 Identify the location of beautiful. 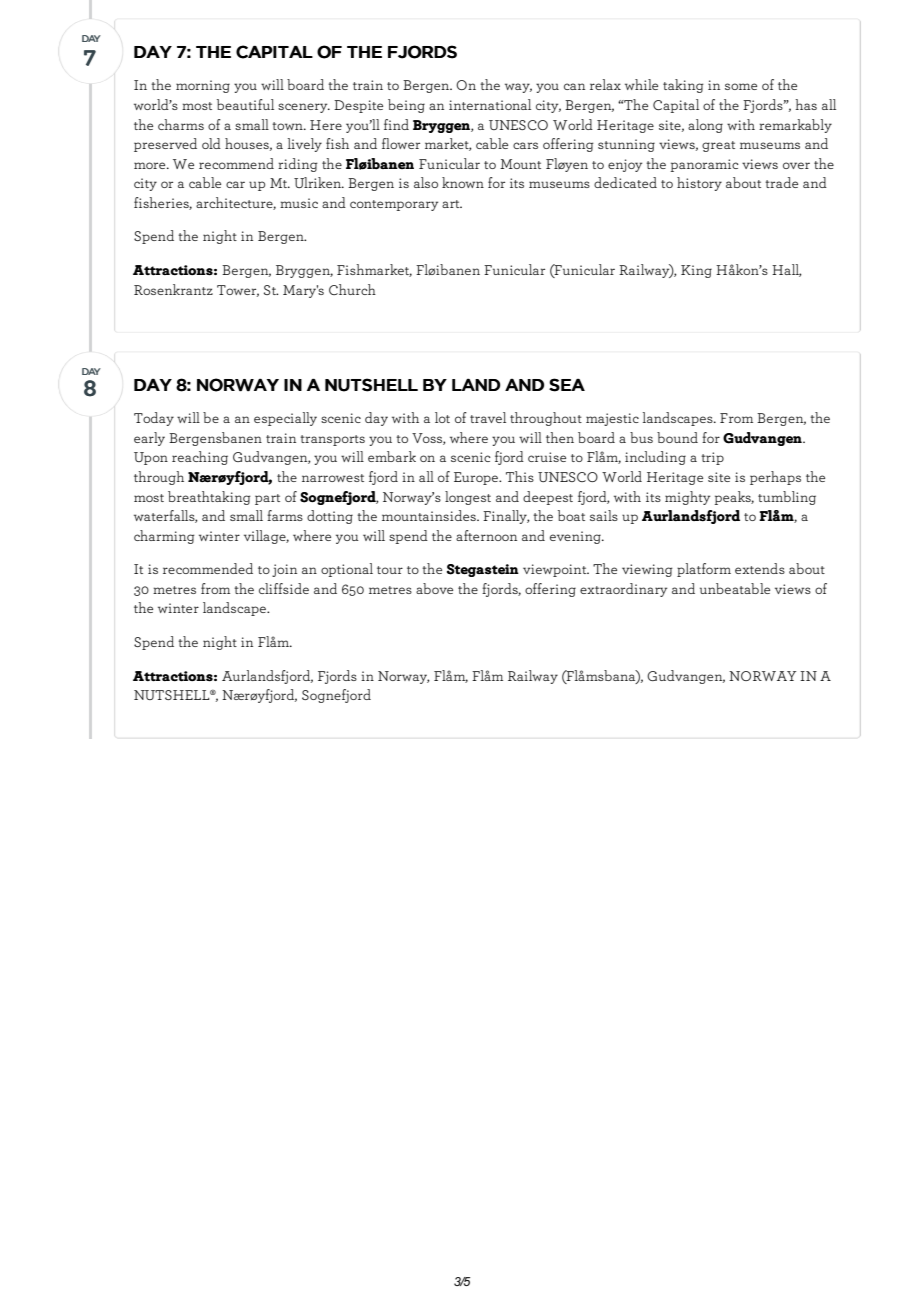
(245, 104).
